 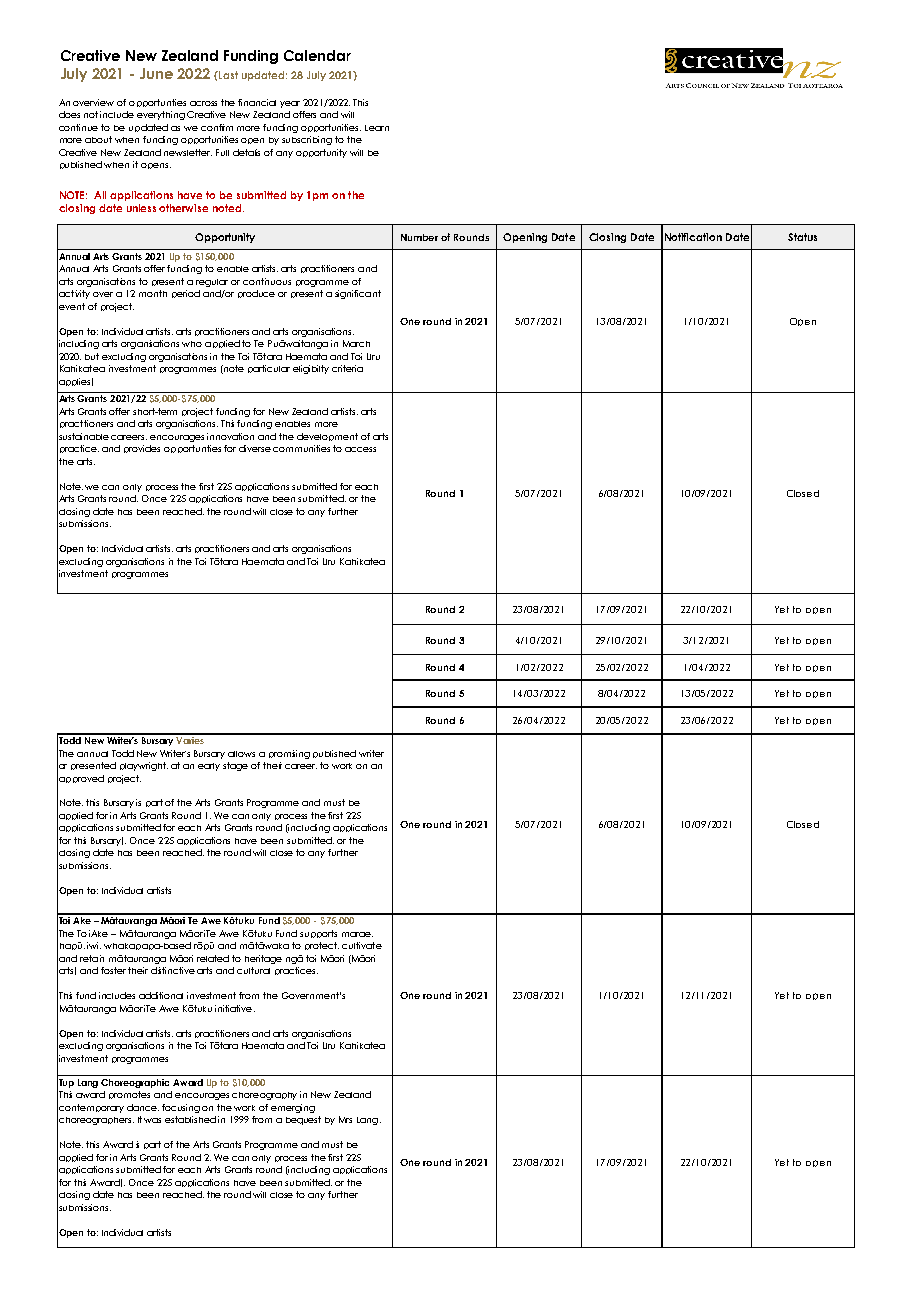 I want to click on development, so click(x=327, y=437).
